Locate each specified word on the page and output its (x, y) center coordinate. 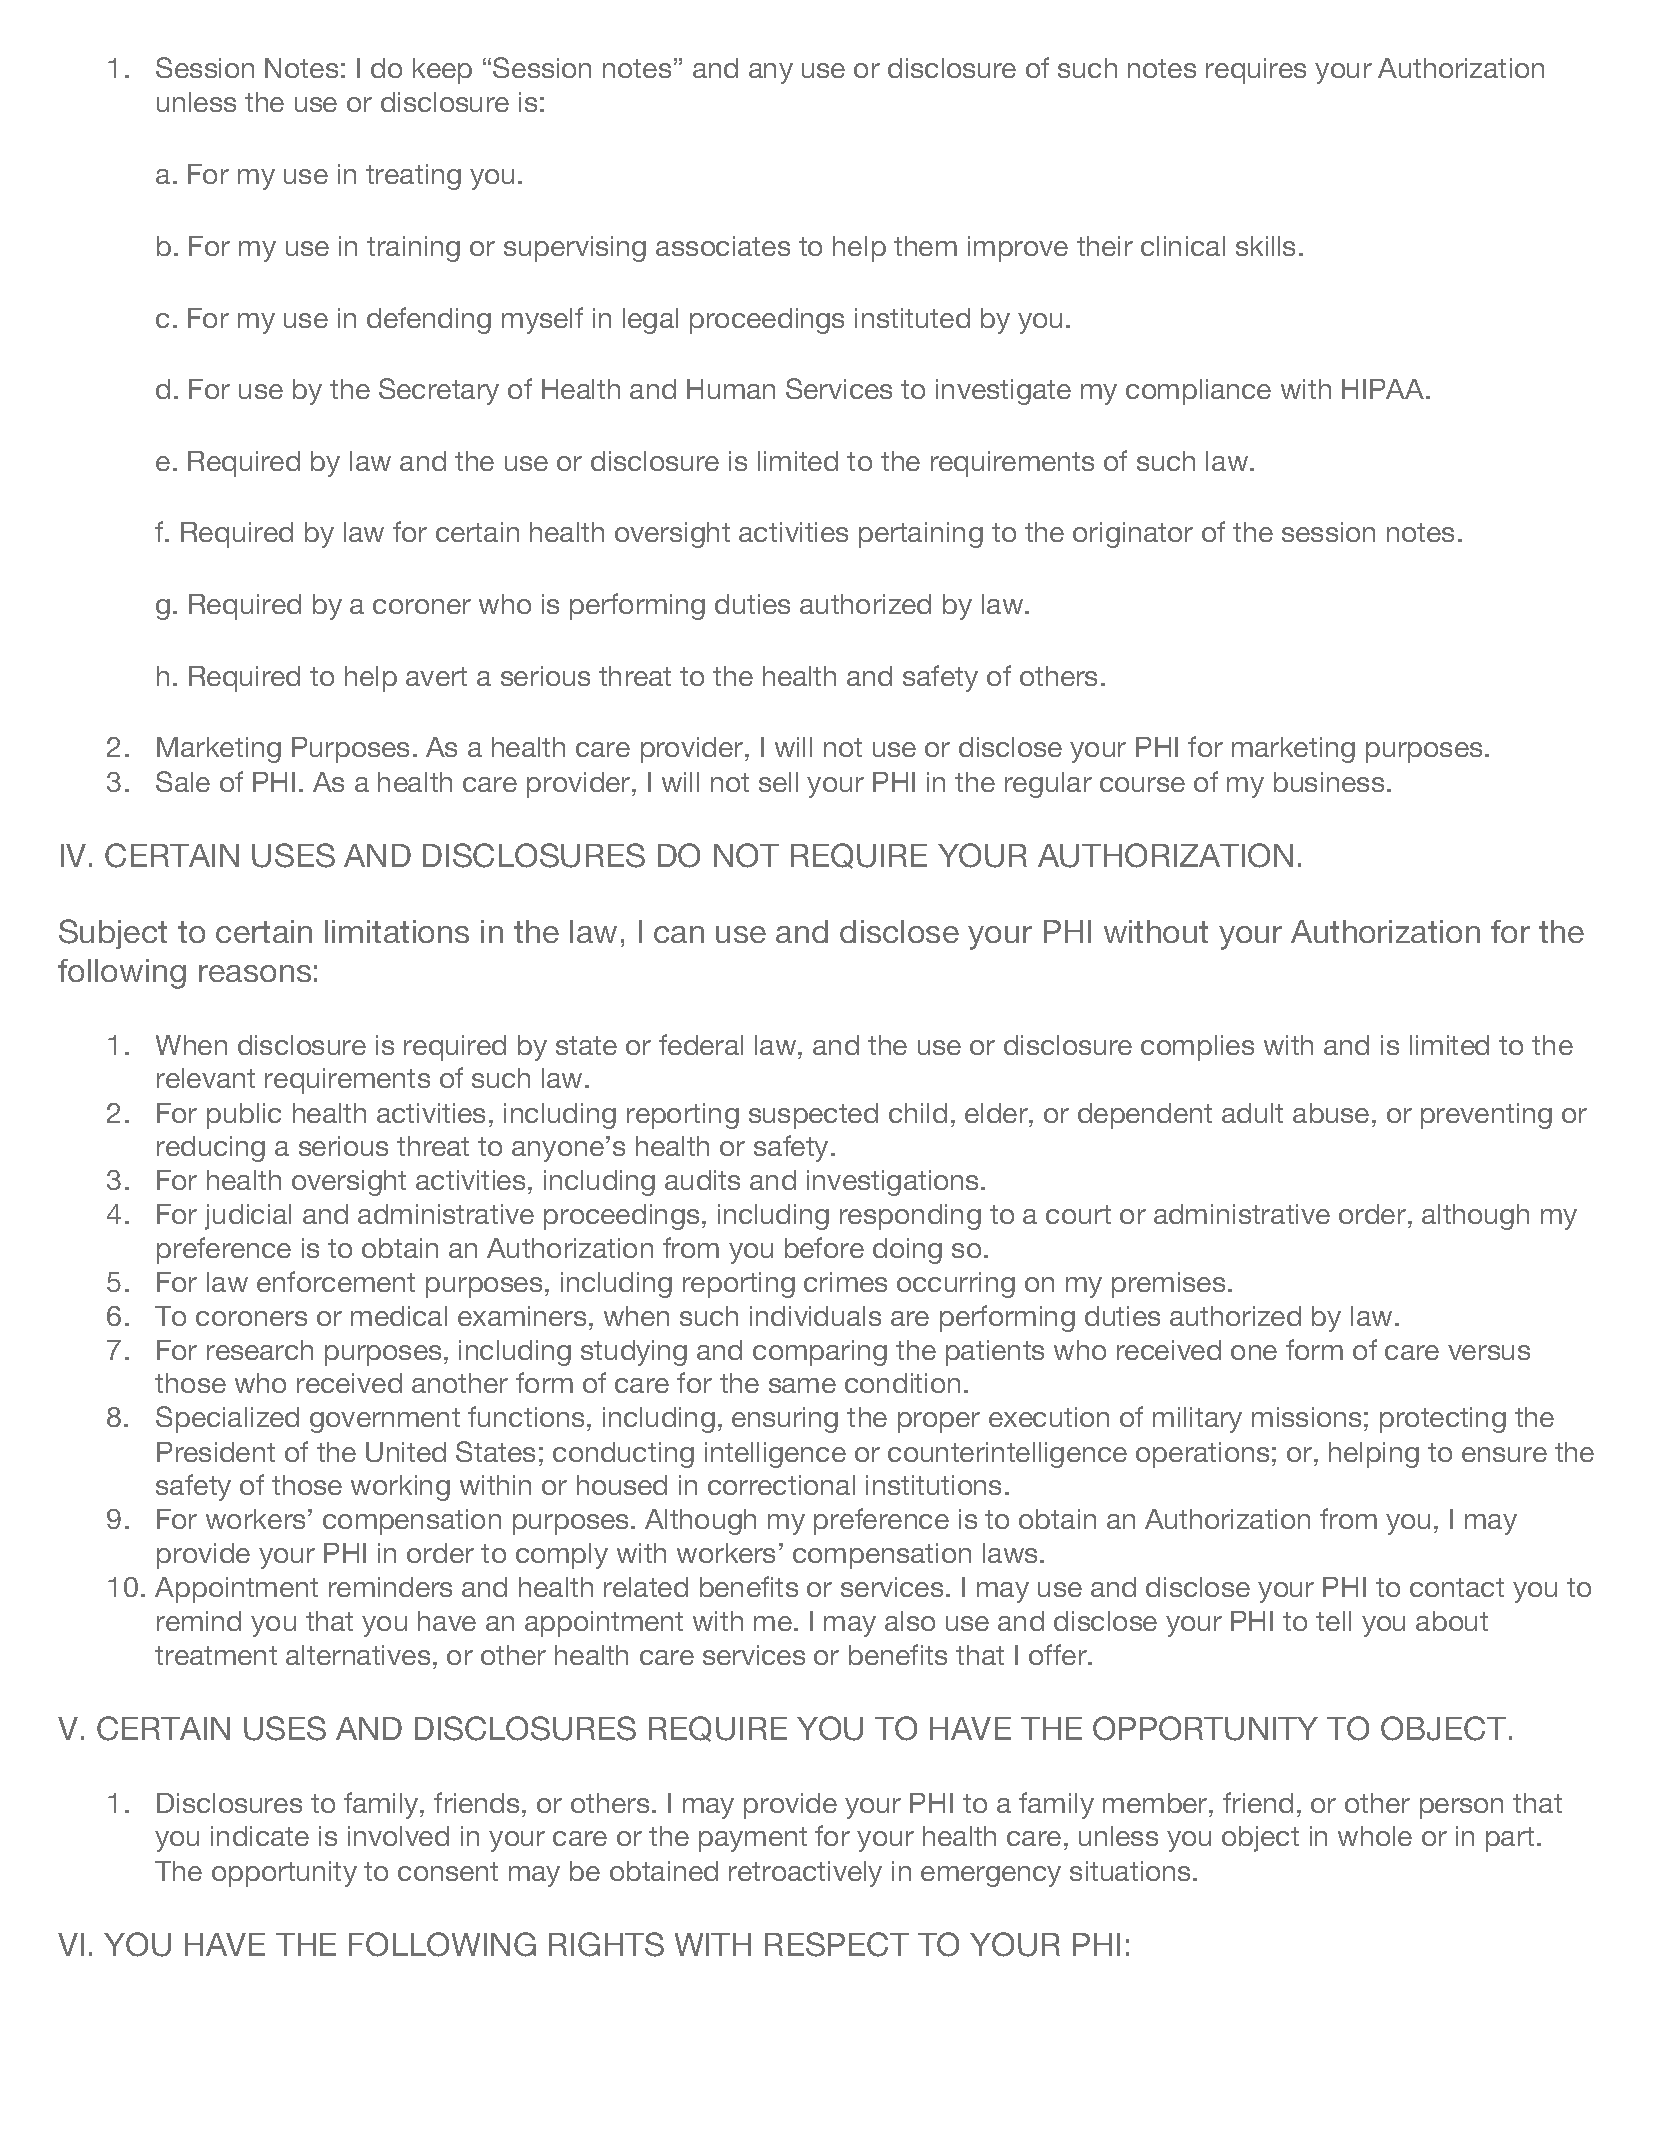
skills (1265, 246)
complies (1197, 1048)
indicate (260, 1836)
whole (1375, 1836)
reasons (255, 973)
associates (723, 246)
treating (413, 177)
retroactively (805, 1874)
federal (701, 1044)
